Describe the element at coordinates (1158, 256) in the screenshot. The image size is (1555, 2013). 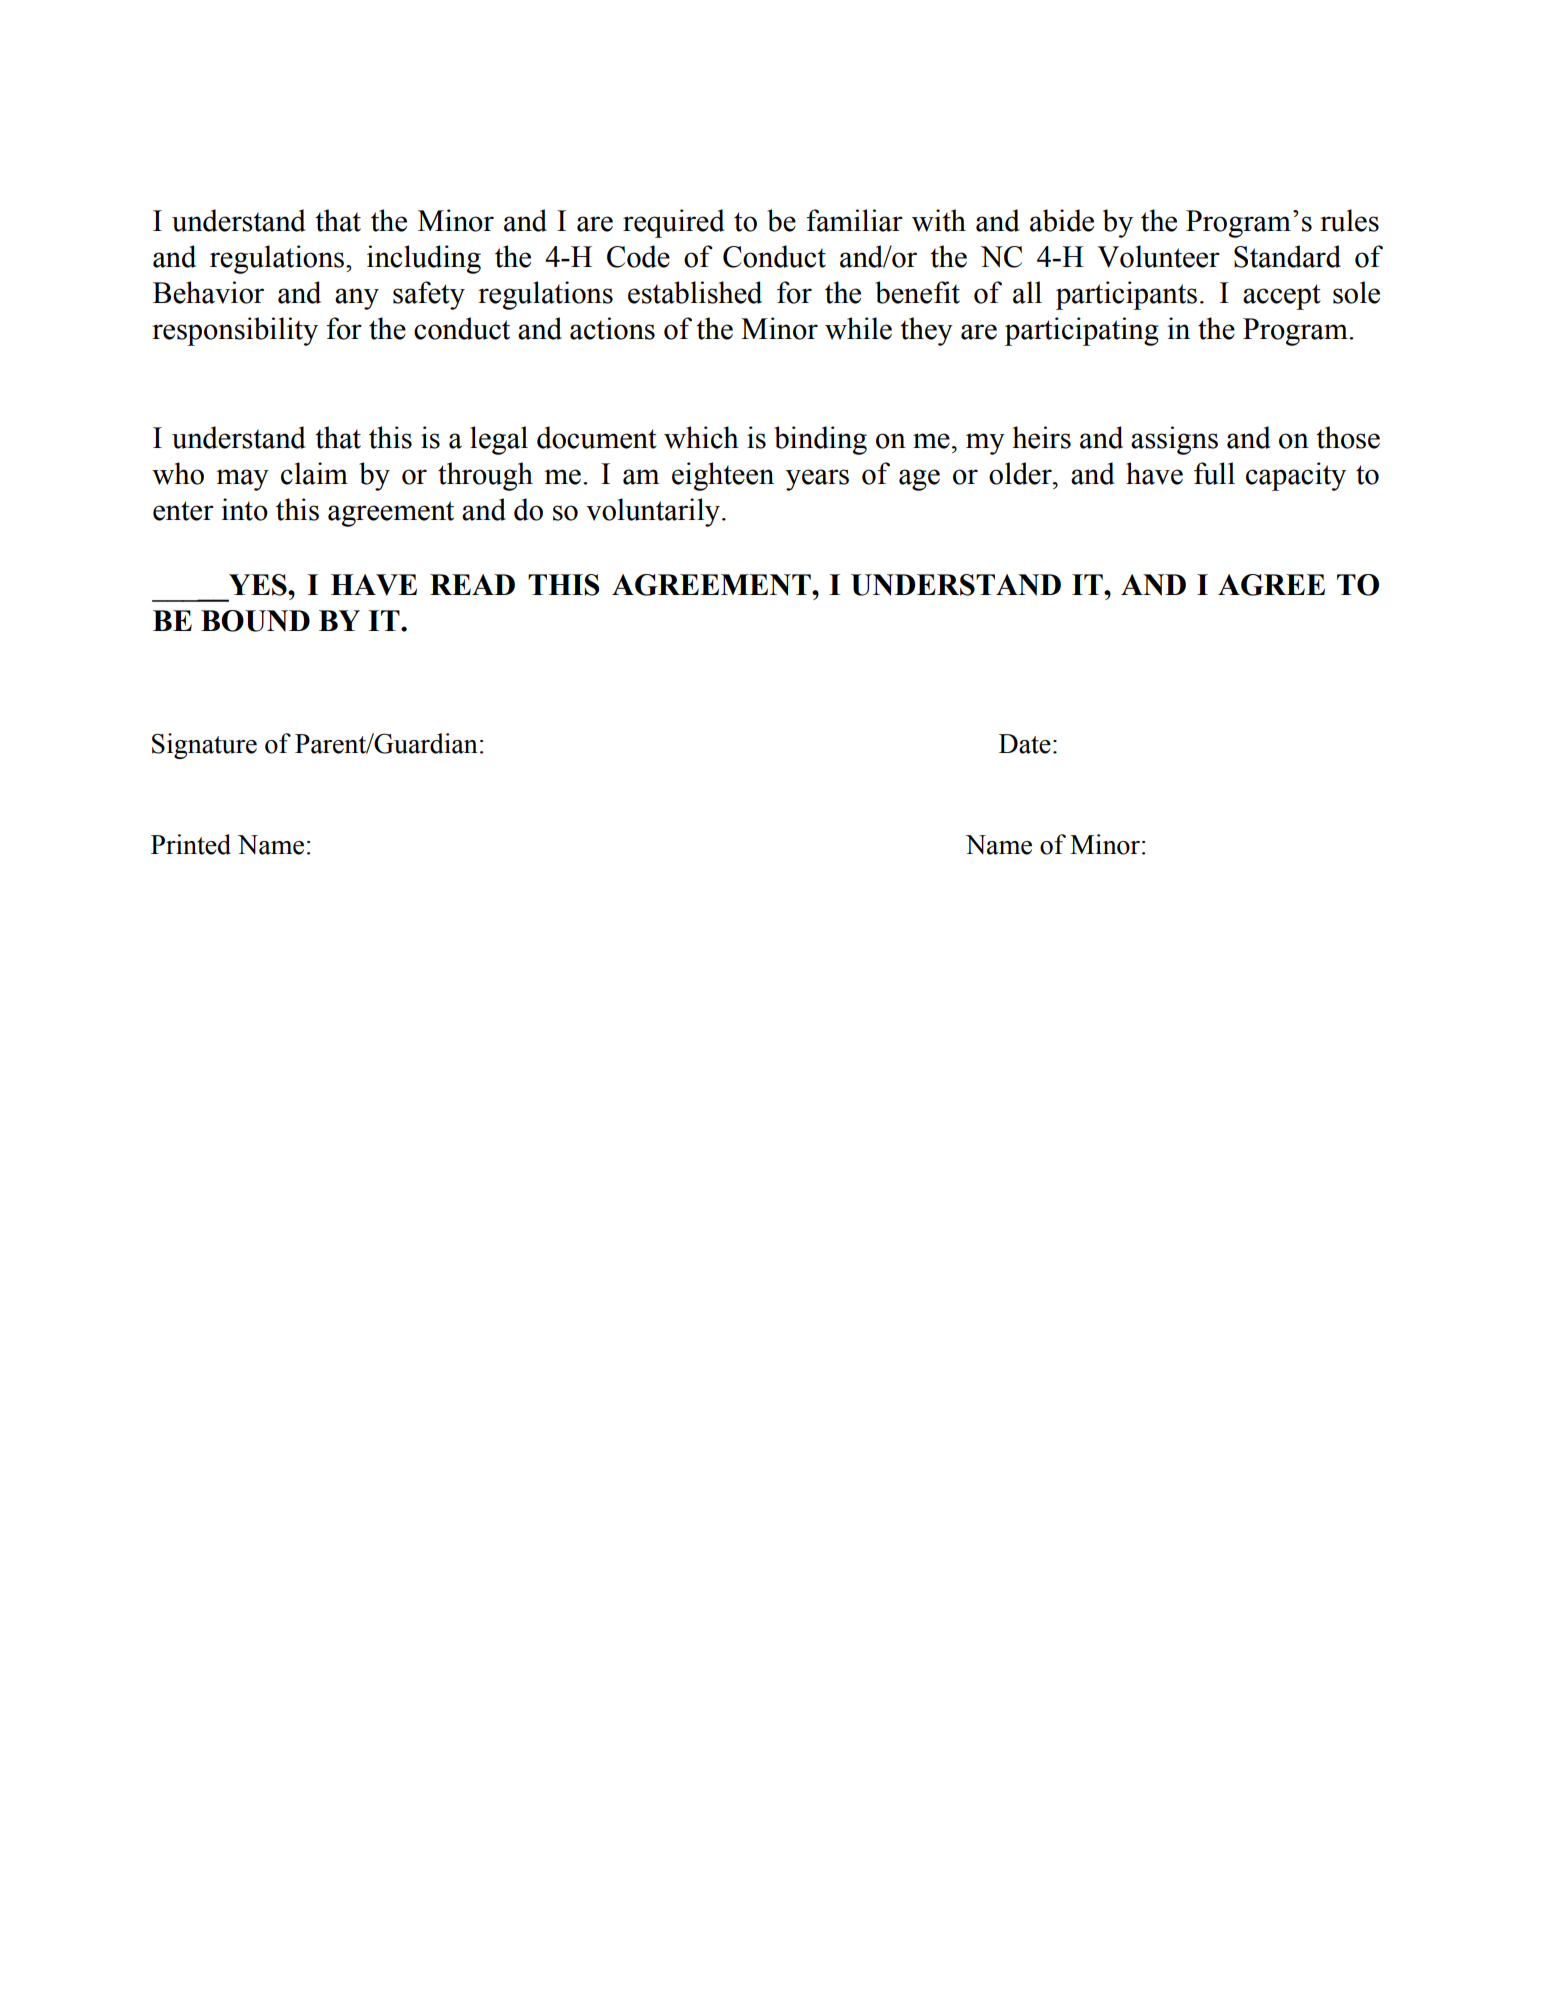
I see `Volunteer` at that location.
